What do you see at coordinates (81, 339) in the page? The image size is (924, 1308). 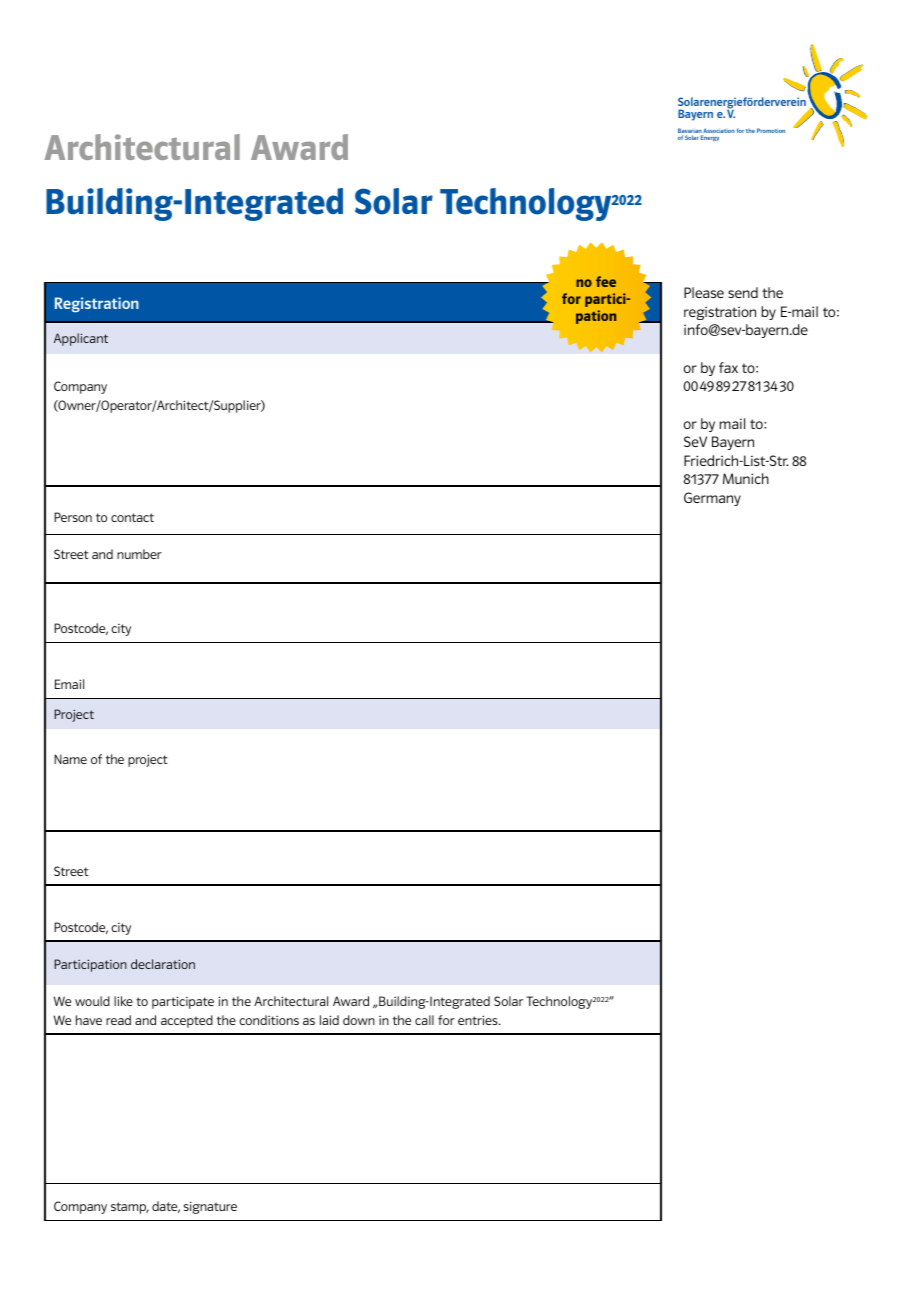 I see `Applicant` at bounding box center [81, 339].
